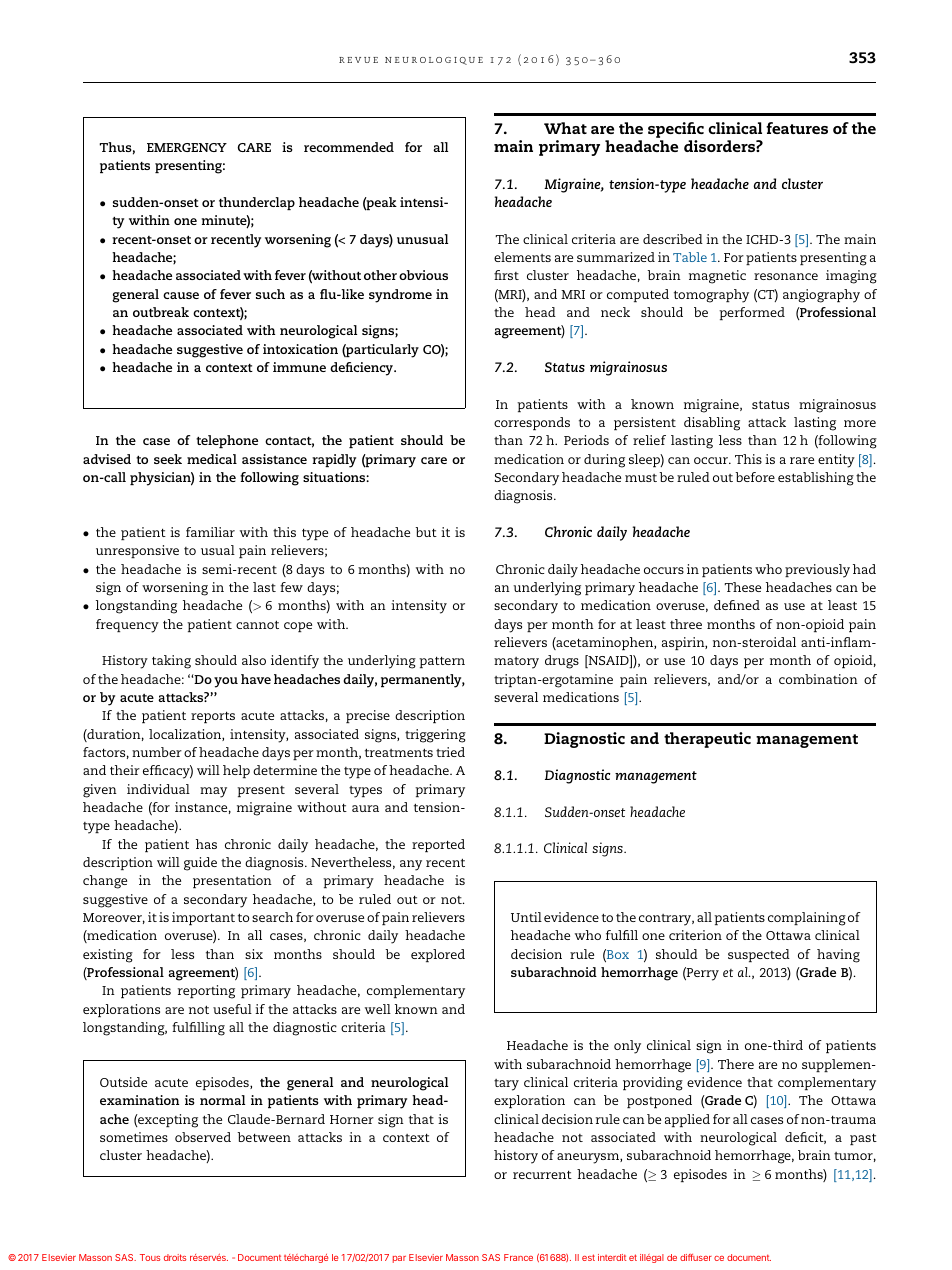 The height and width of the image is (1270, 952). Describe the element at coordinates (565, 128) in the image. I see `What` at that location.
